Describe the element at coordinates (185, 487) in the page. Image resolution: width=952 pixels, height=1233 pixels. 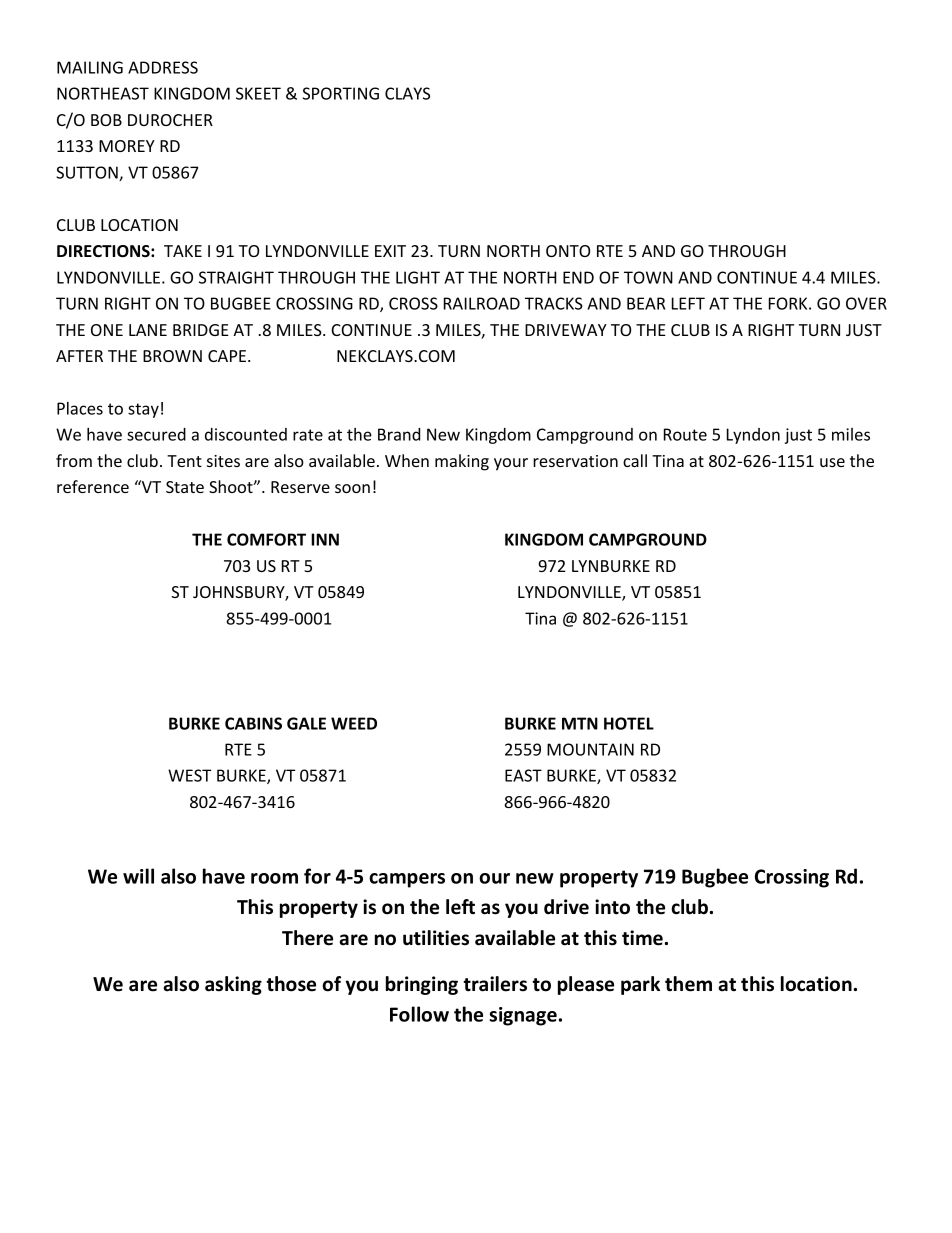
I see `State` at that location.
